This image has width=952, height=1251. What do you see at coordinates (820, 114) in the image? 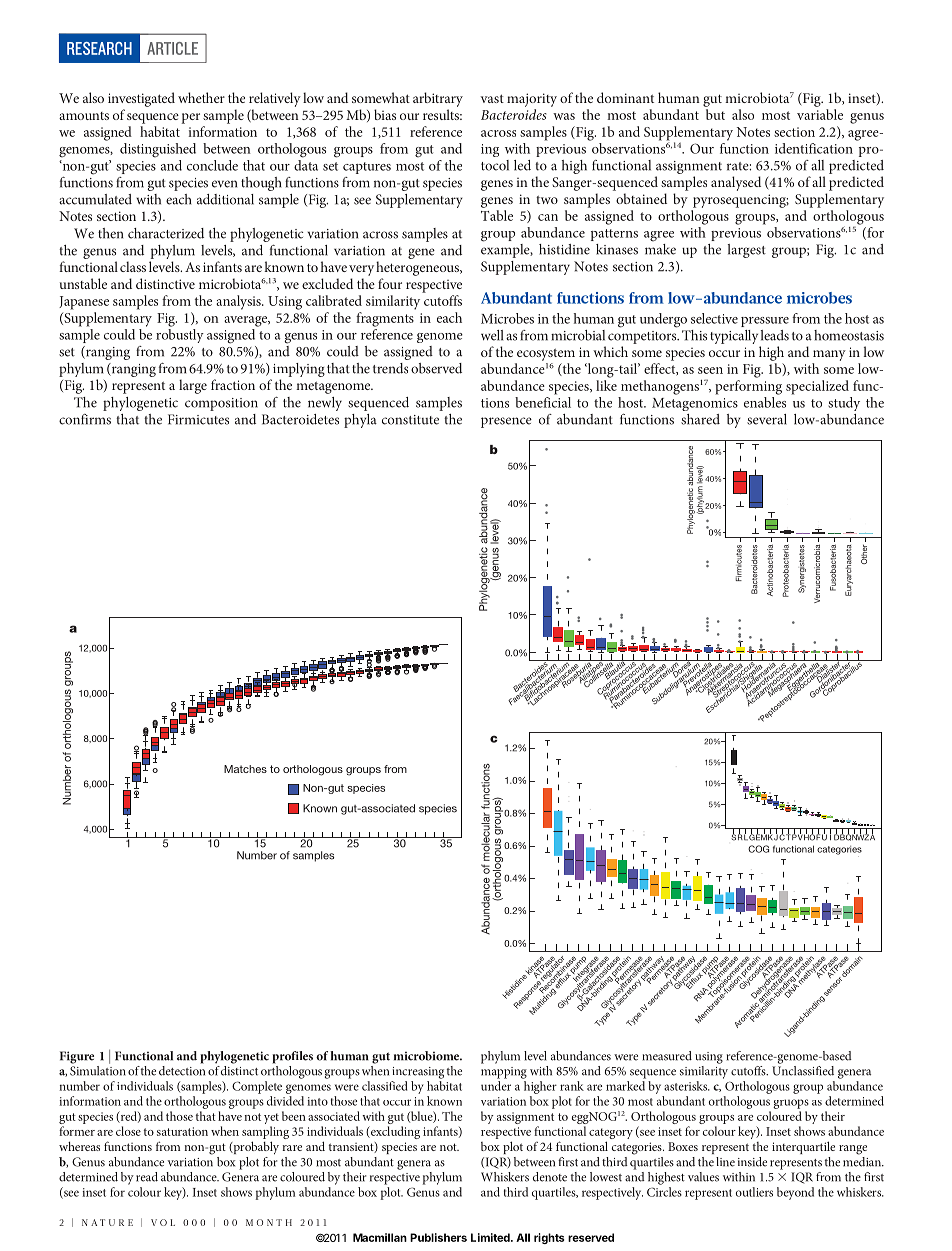
I see `variable` at bounding box center [820, 114].
